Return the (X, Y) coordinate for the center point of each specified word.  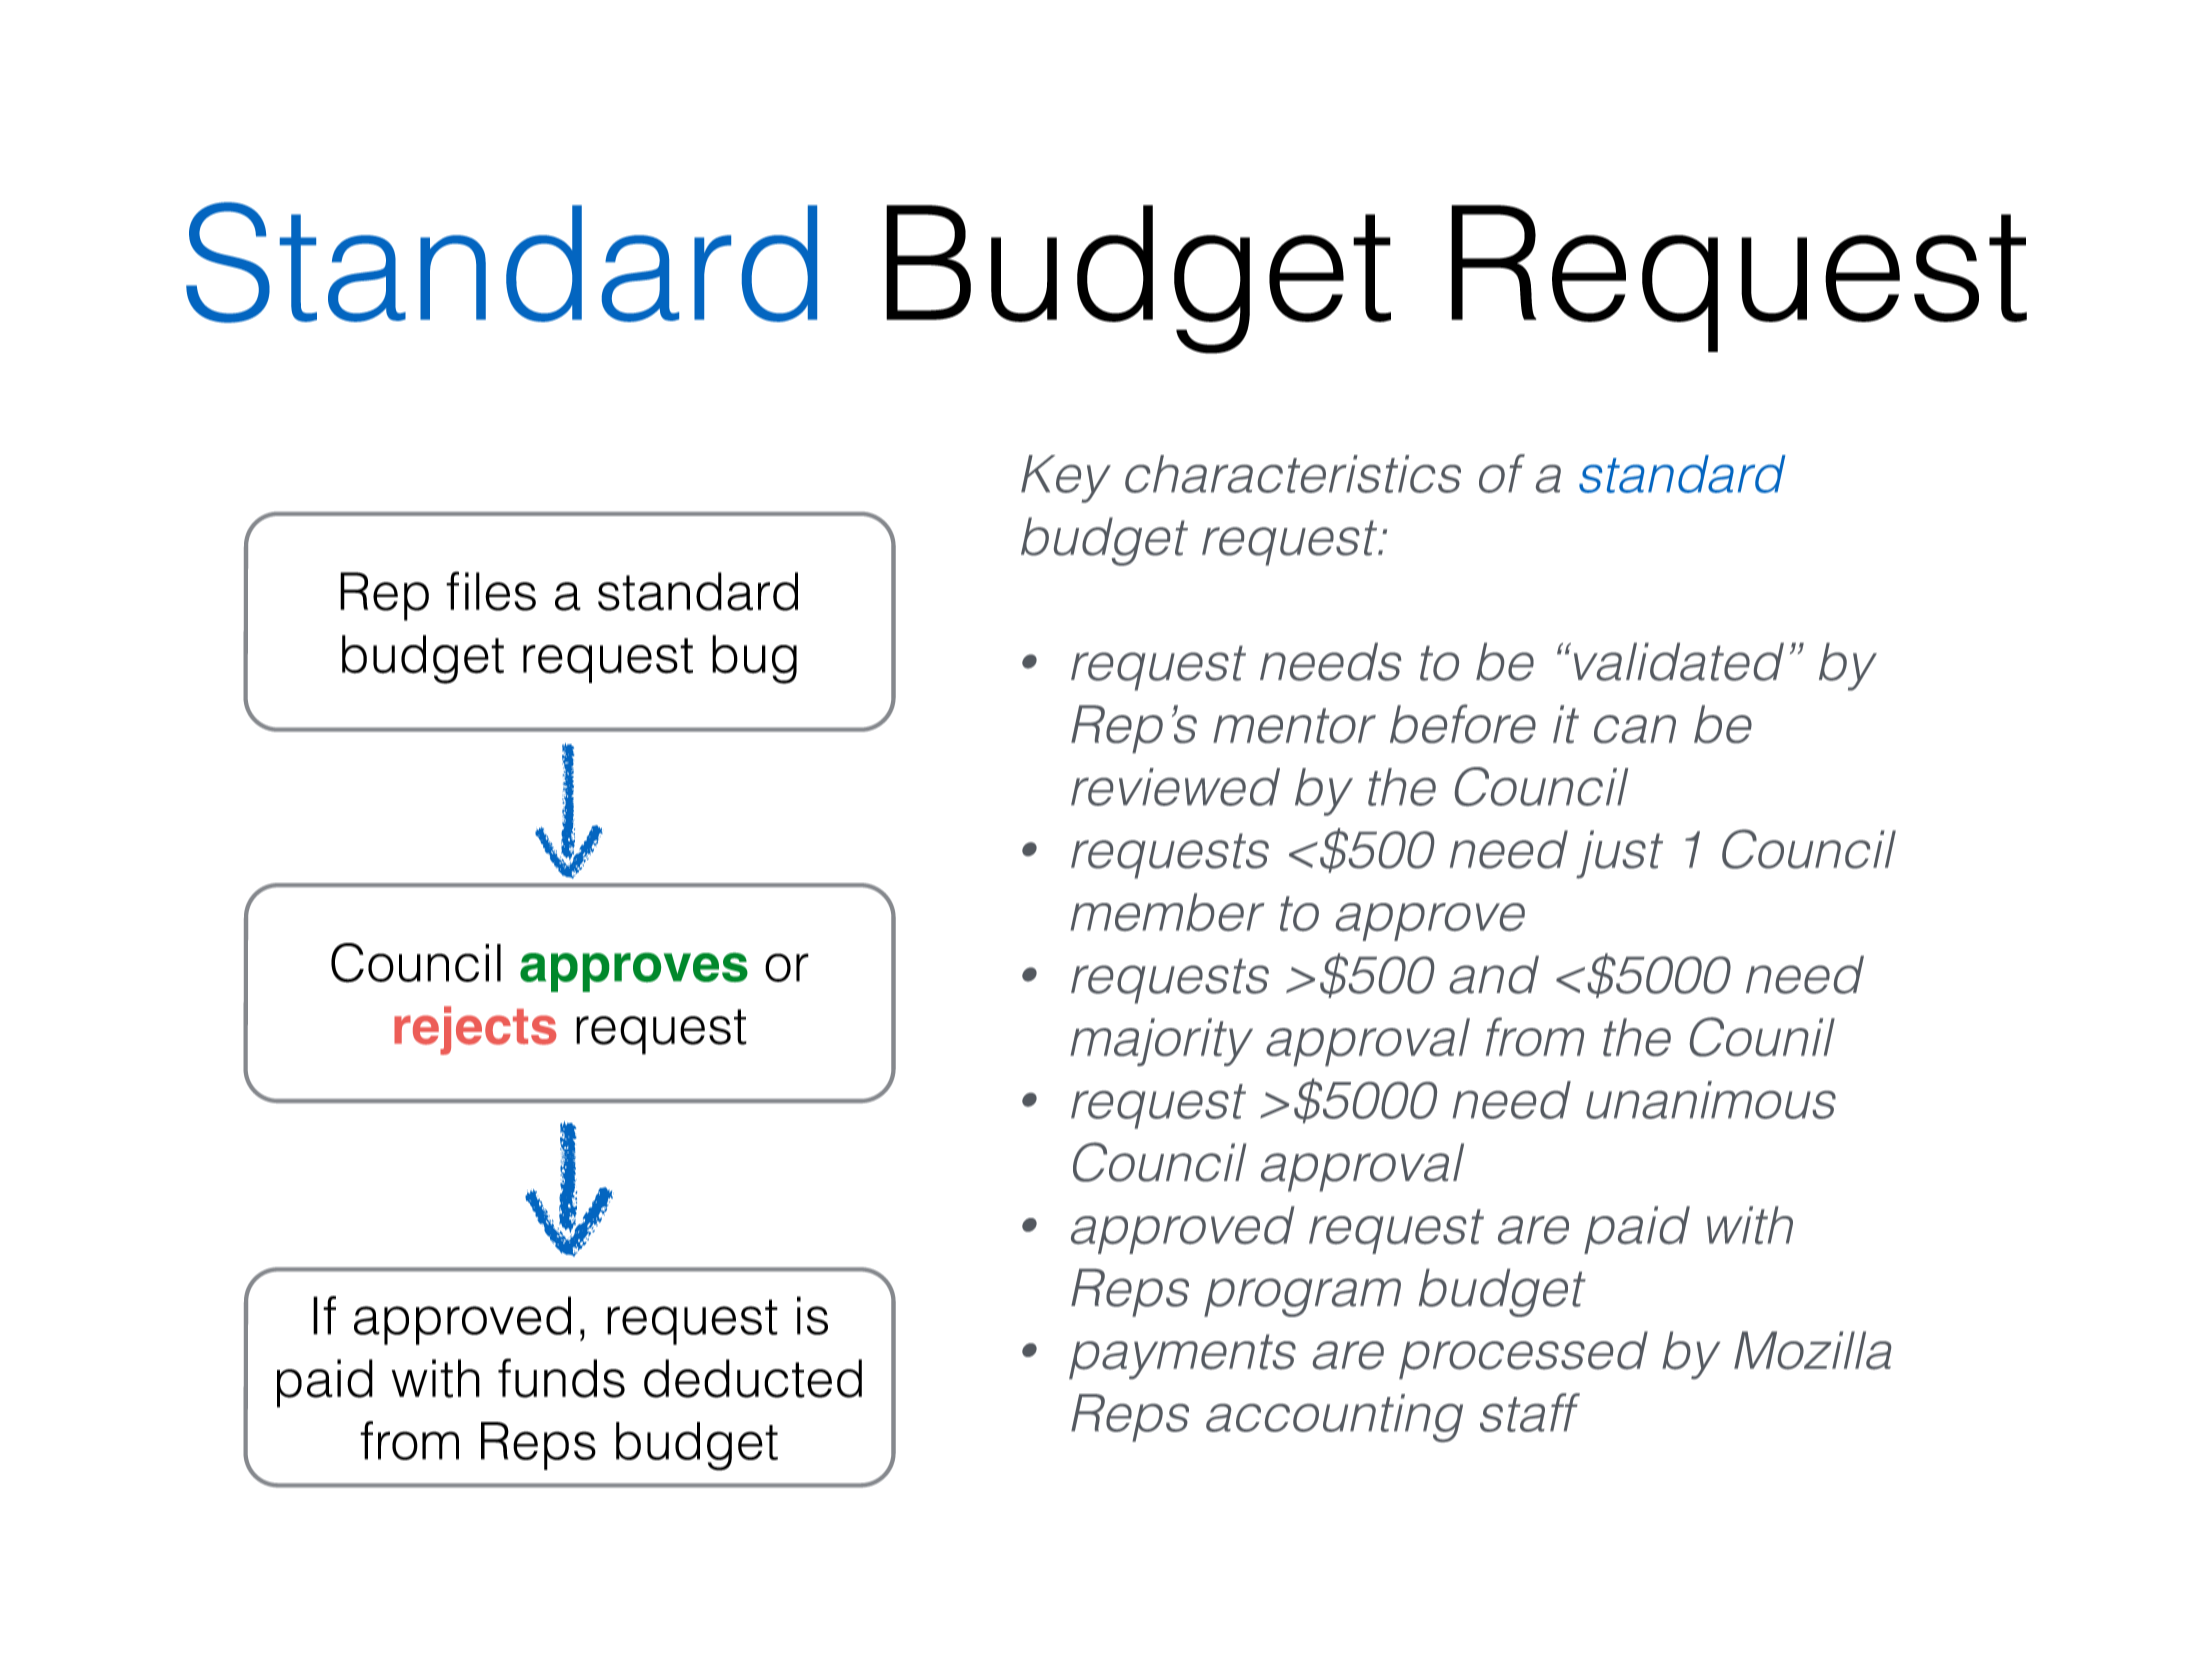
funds (561, 1378)
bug (754, 659)
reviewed (1175, 787)
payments (1182, 1356)
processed (1523, 1355)
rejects (475, 1030)
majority (1161, 1042)
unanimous (1711, 1100)
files (491, 591)
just (1619, 854)
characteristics (1293, 474)
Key (1066, 479)
